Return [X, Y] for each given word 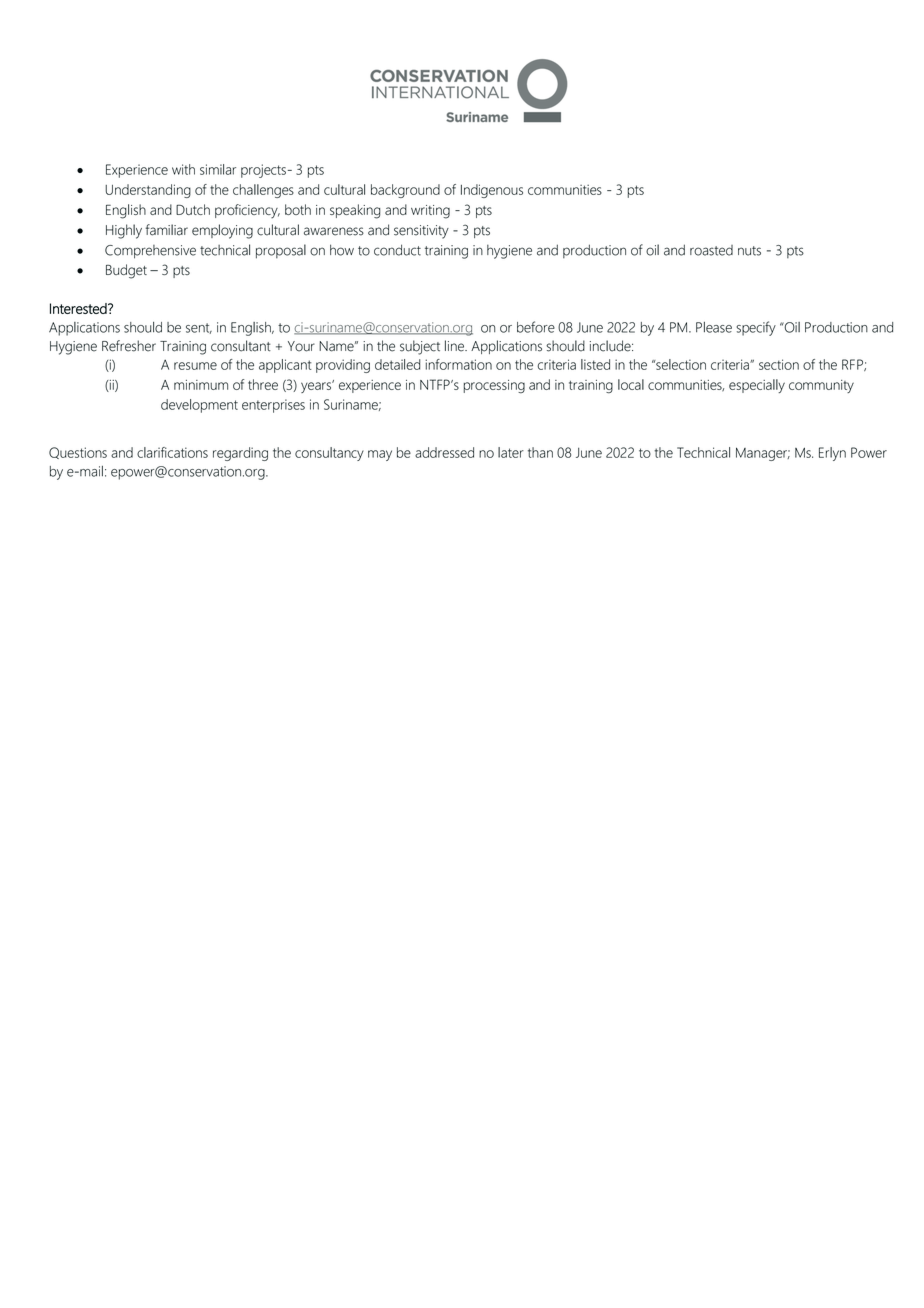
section [779, 364]
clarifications [172, 452]
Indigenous [492, 191]
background [405, 191]
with [183, 169]
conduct [397, 250]
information [458, 364]
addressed [444, 452]
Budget [126, 271]
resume [195, 366]
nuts [749, 251]
